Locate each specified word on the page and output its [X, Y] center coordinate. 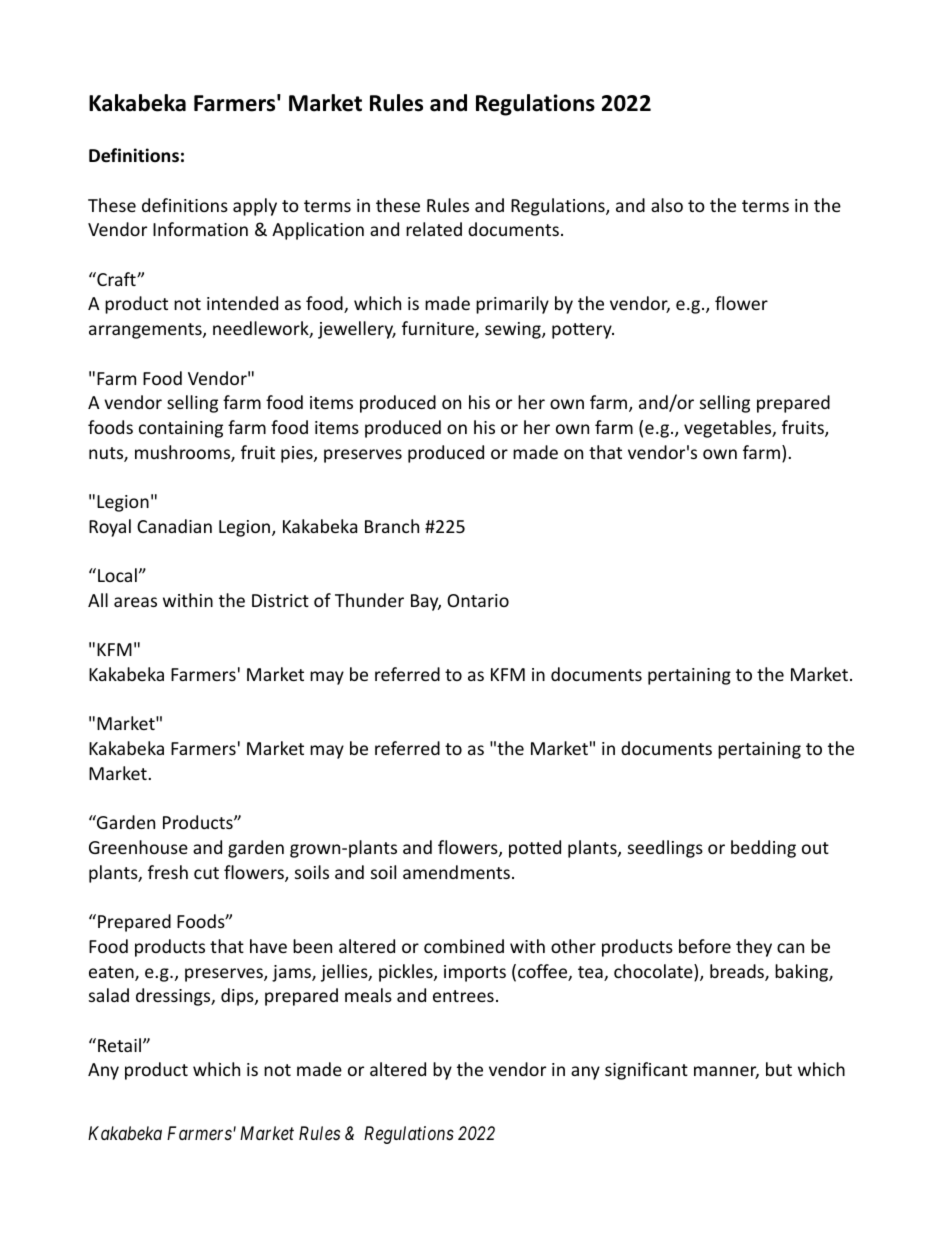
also [667, 205]
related [434, 229]
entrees [463, 996]
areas [135, 602]
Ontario [478, 600]
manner [726, 1072]
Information [200, 229]
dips [238, 997]
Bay [426, 602]
